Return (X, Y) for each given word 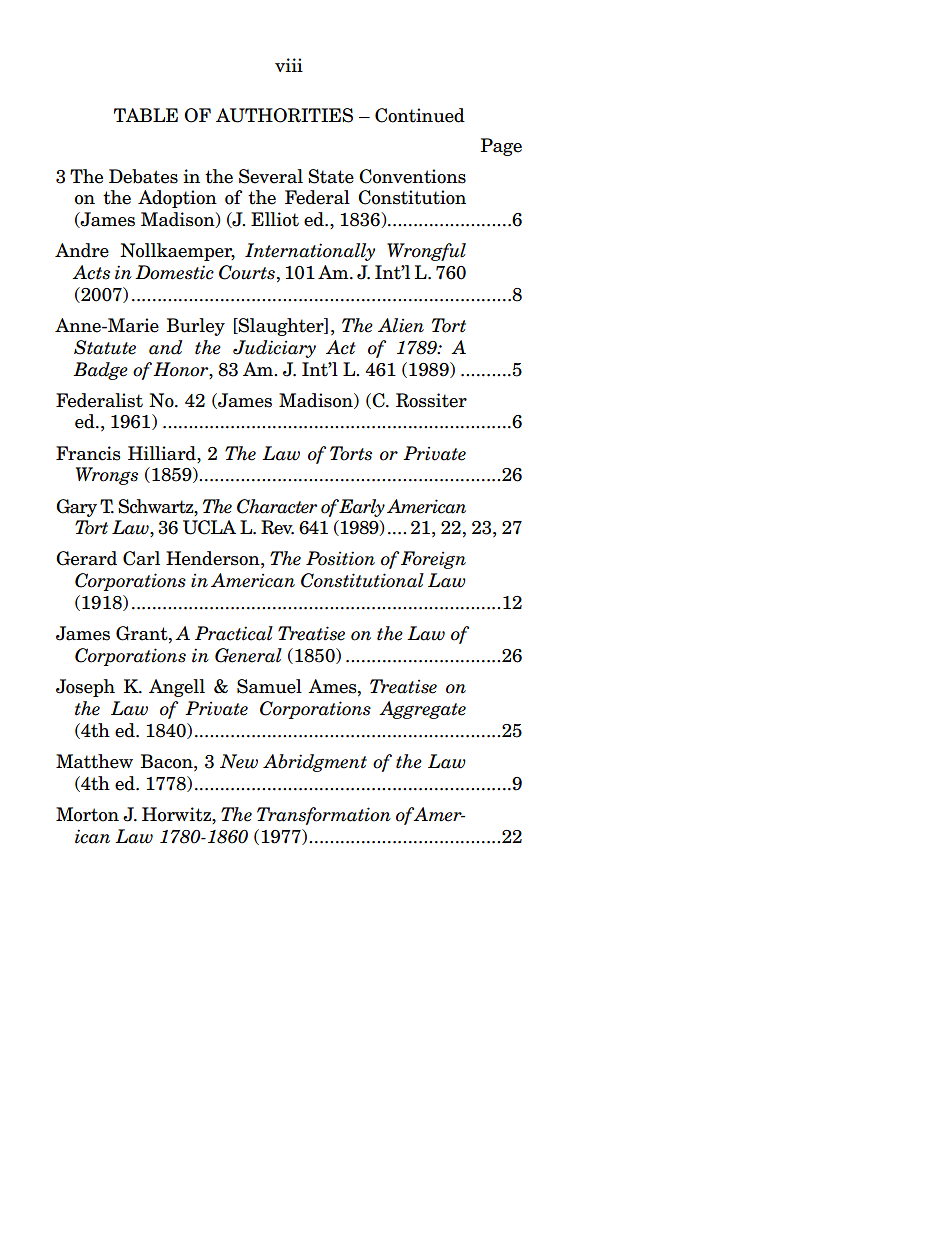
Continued (420, 115)
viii (289, 65)
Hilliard (163, 453)
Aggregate (422, 710)
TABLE (146, 115)
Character (277, 506)
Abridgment (315, 763)
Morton (87, 814)
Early (362, 508)
